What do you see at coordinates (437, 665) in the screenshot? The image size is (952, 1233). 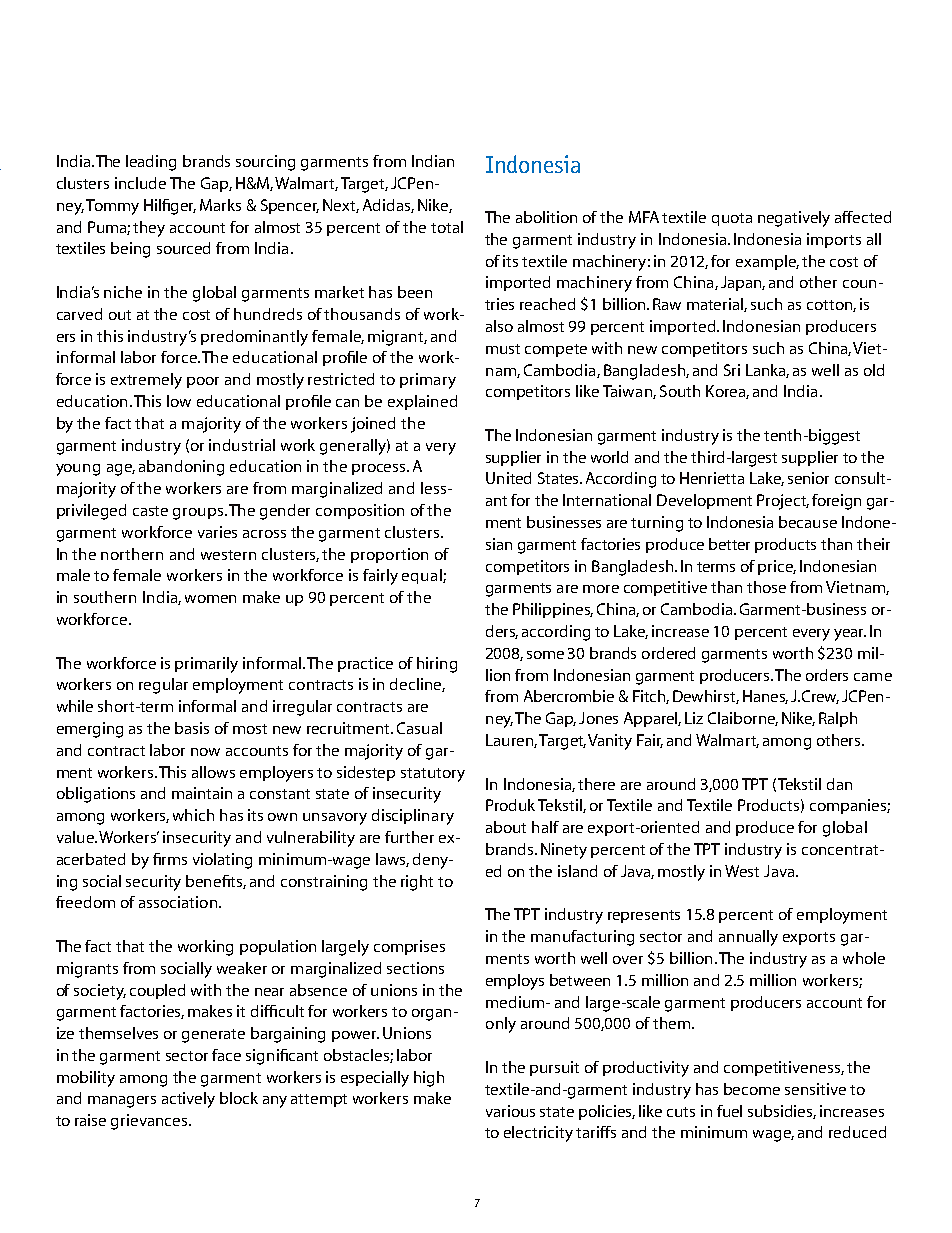 I see `hiring` at bounding box center [437, 665].
